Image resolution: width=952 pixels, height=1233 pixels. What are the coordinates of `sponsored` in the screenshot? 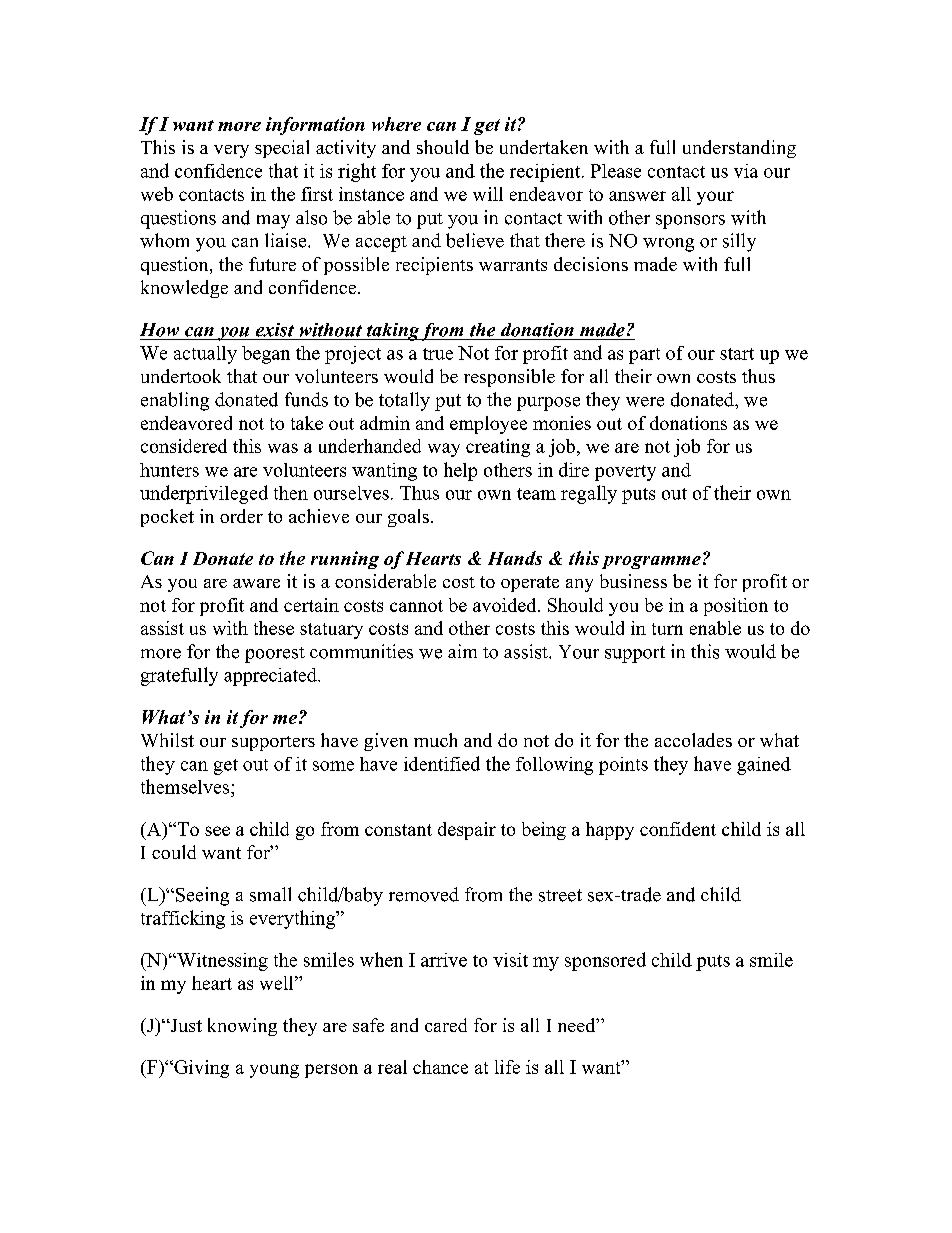 It's located at (605, 961).
